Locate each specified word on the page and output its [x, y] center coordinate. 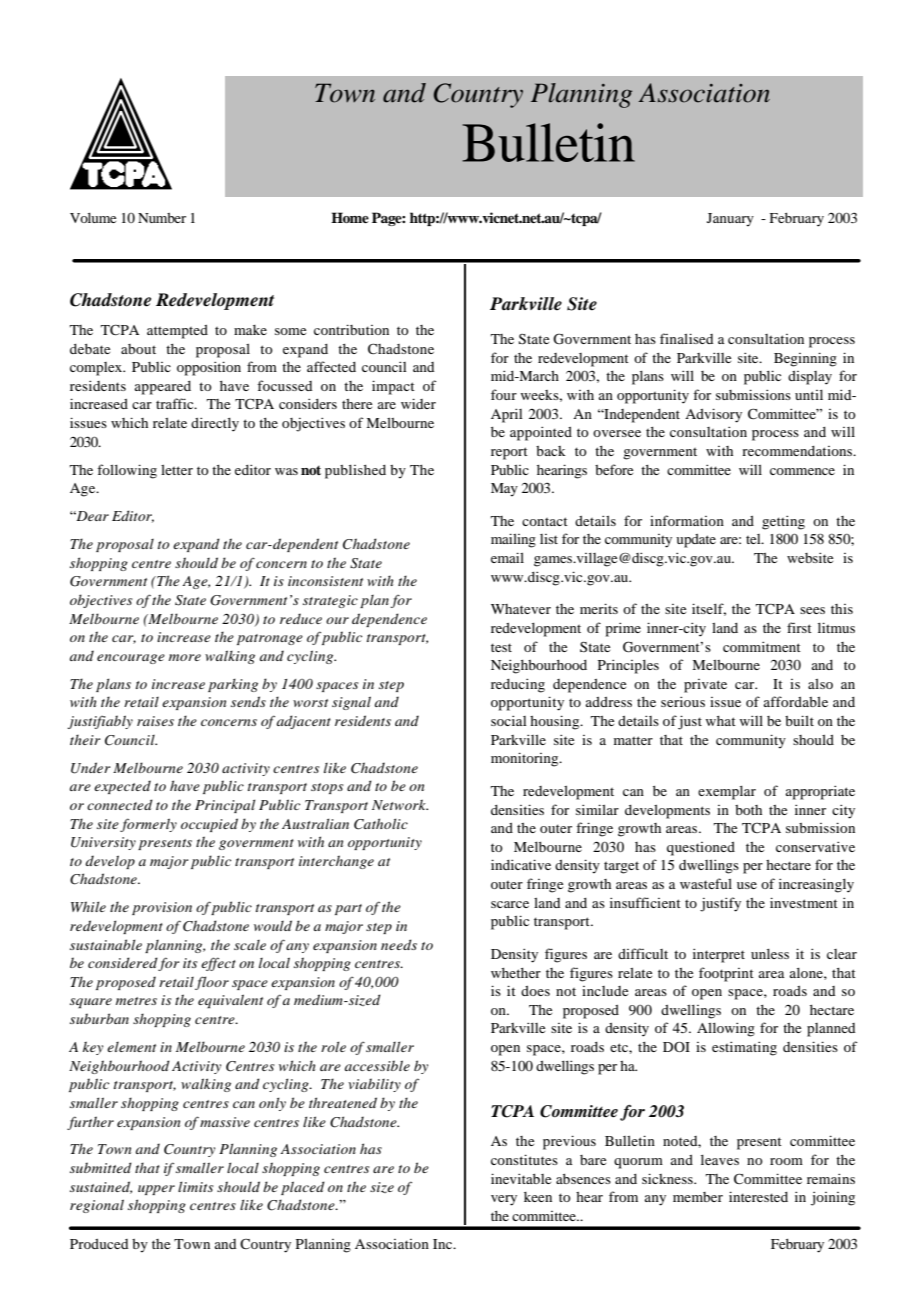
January [730, 220]
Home [350, 217]
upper [156, 1190]
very [504, 1200]
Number [162, 218]
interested [758, 1196]
